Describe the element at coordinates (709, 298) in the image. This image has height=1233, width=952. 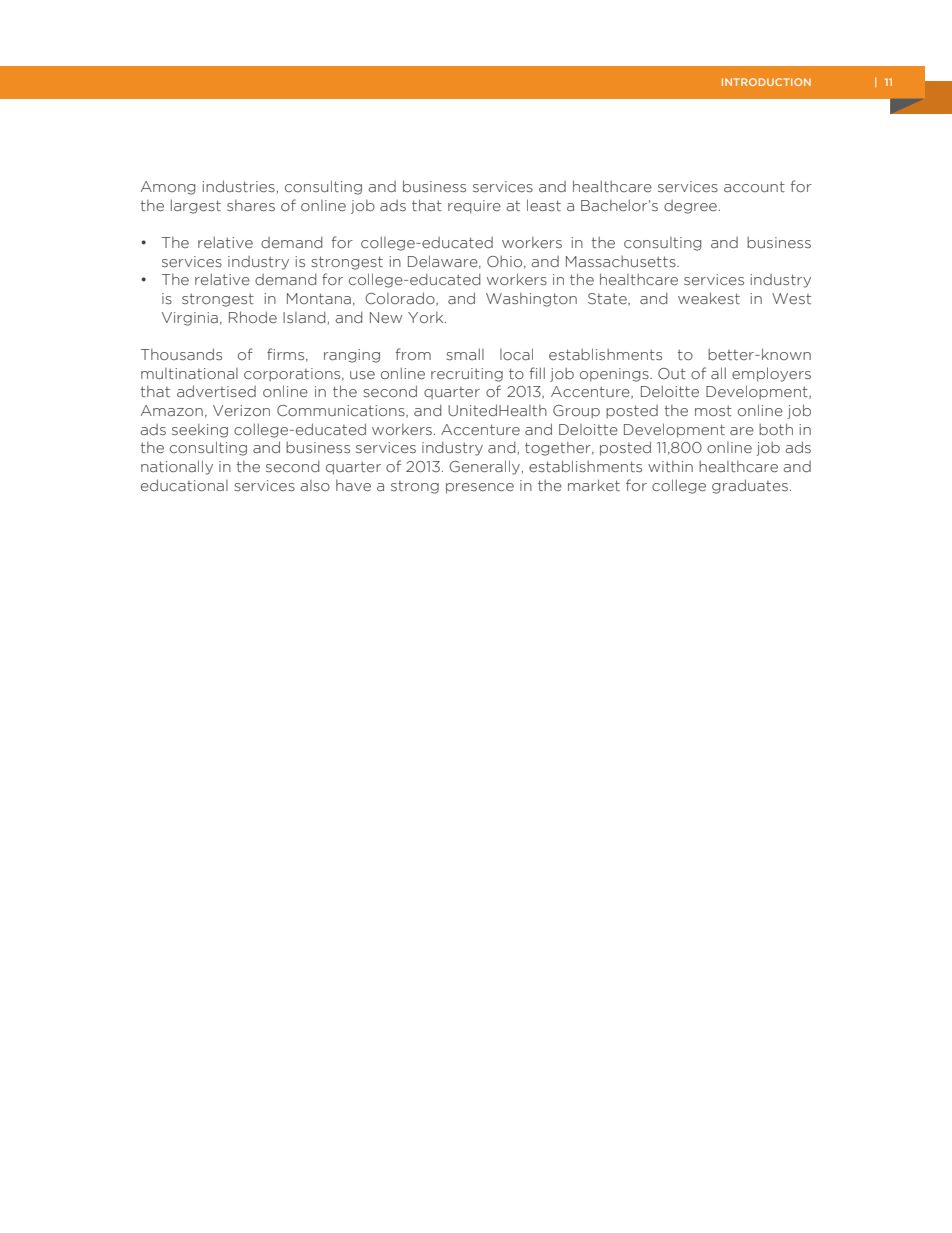
I see `weakest` at that location.
